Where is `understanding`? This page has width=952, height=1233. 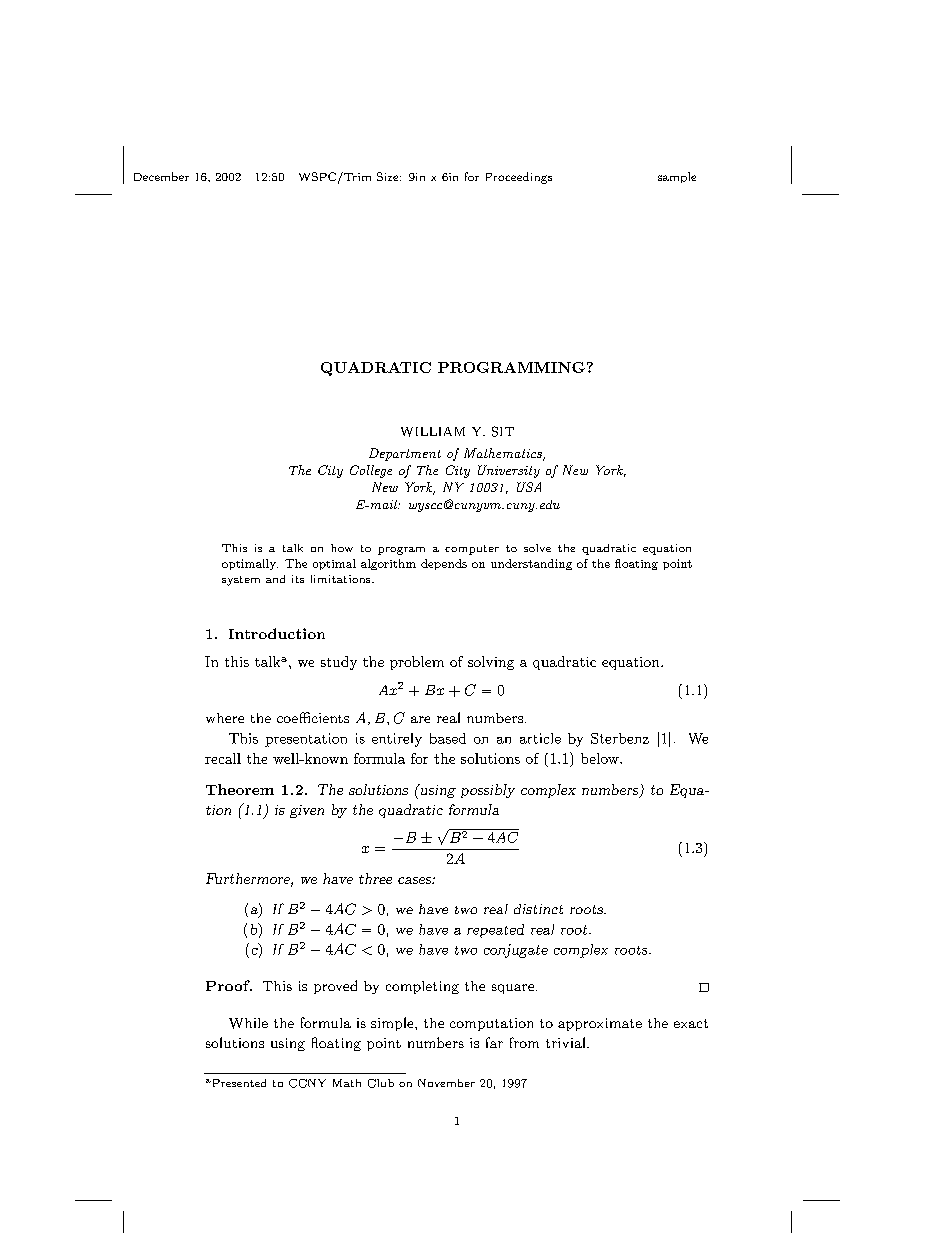 understanding is located at coordinates (531, 564).
